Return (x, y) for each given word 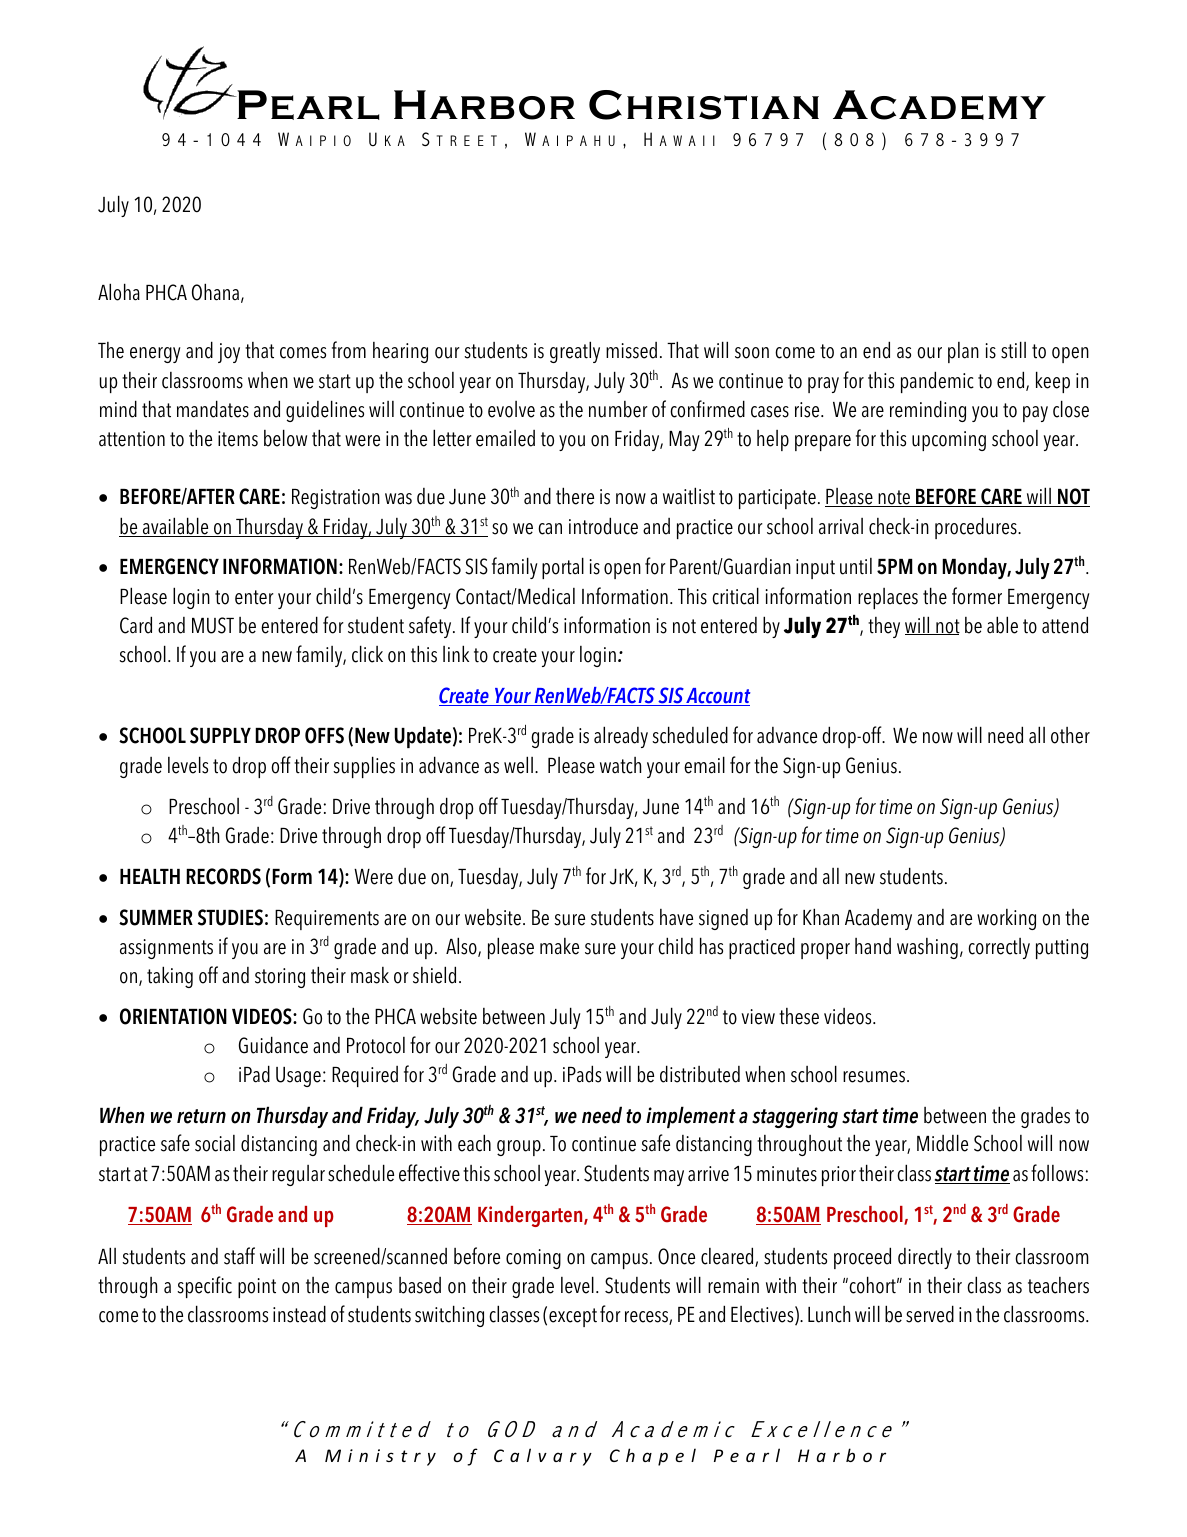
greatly (575, 352)
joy (229, 353)
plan (963, 352)
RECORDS (223, 876)
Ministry (380, 1457)
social (215, 1143)
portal (563, 568)
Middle (942, 1143)
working (1006, 919)
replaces (888, 598)
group (519, 1148)
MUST (213, 625)
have (676, 917)
